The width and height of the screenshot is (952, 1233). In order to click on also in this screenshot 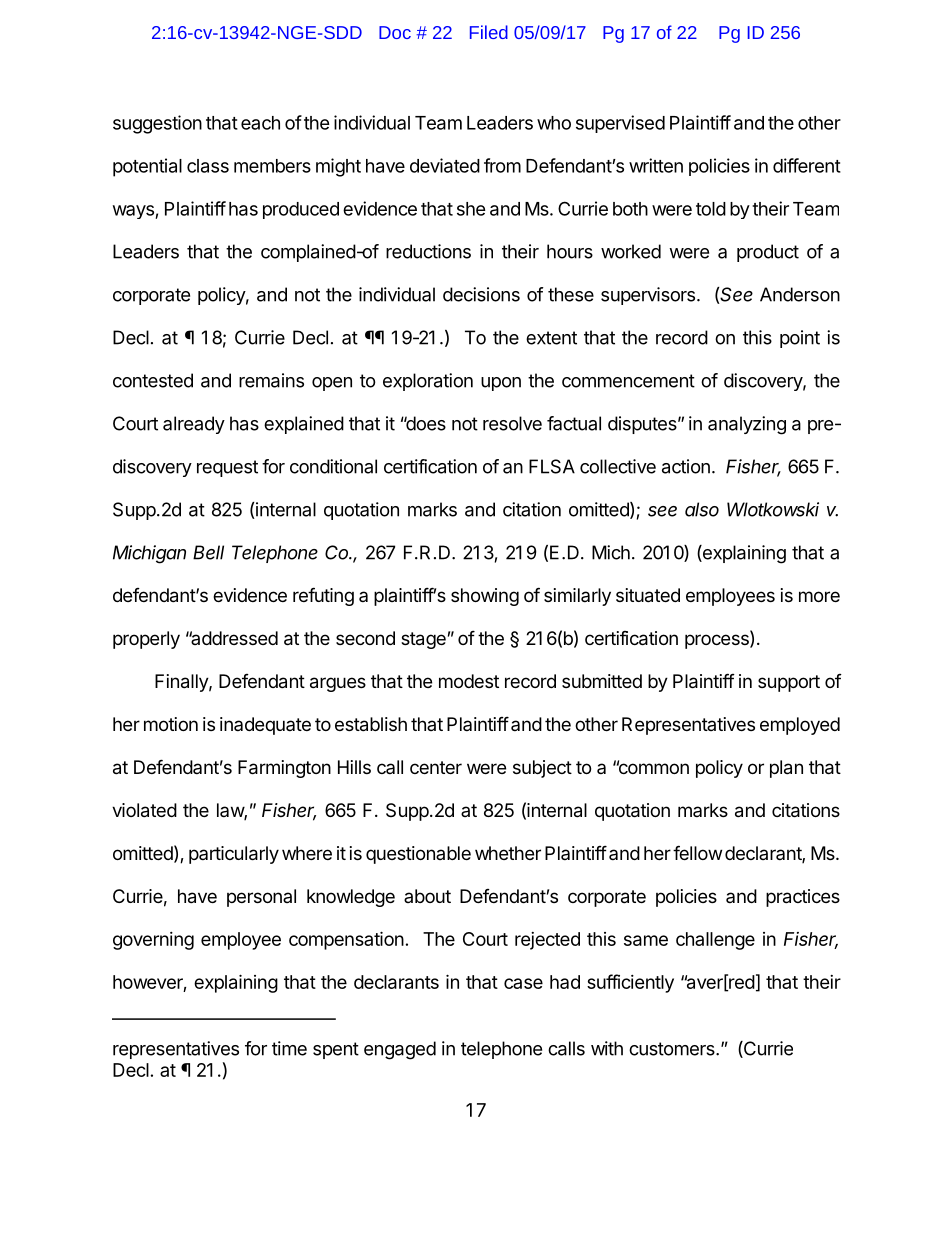, I will do `click(702, 509)`.
